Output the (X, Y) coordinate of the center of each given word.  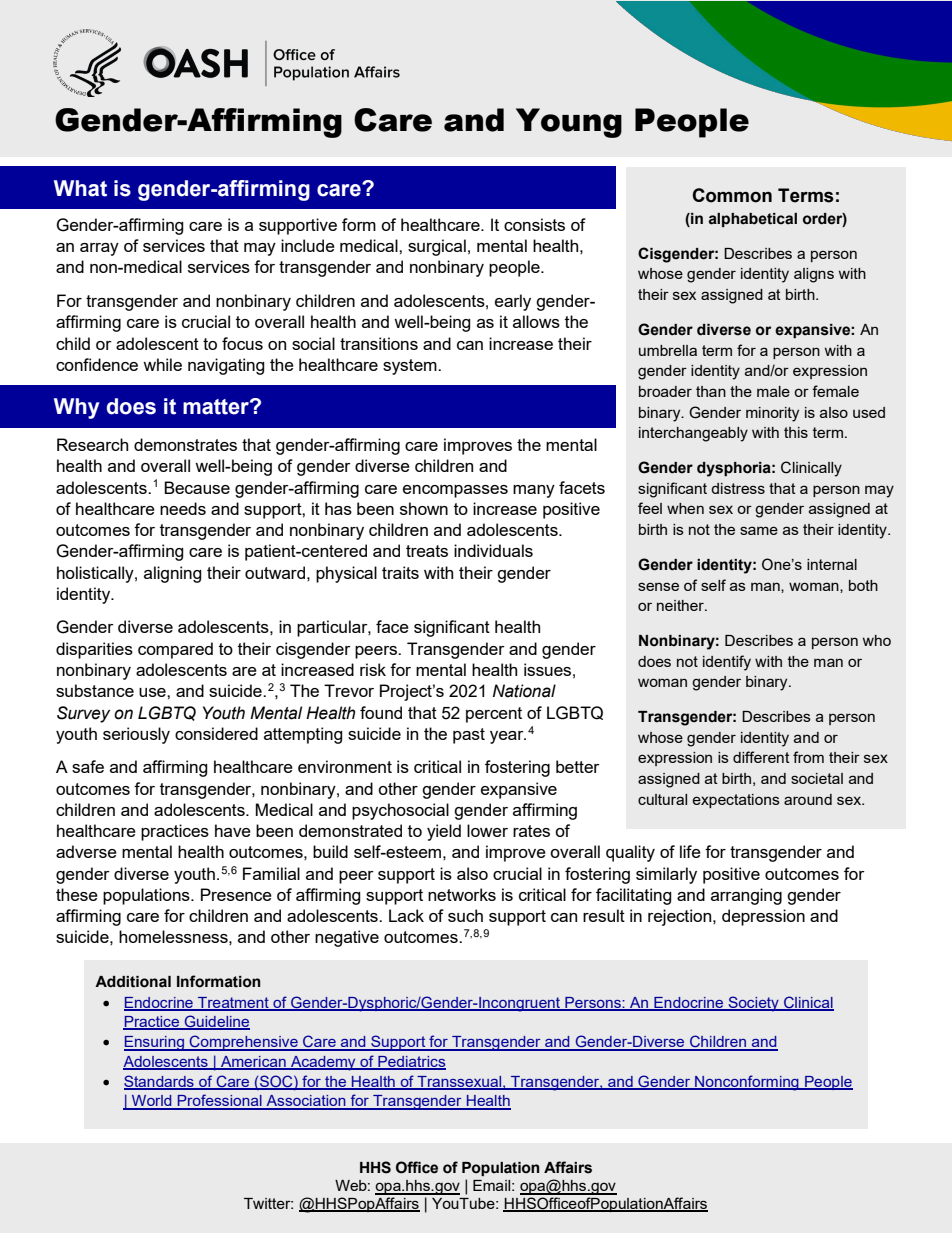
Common (732, 195)
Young (569, 123)
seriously (136, 735)
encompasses (455, 491)
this (796, 432)
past (469, 736)
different (761, 757)
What (80, 188)
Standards (160, 1082)
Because (197, 487)
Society (753, 1004)
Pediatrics (411, 1062)
